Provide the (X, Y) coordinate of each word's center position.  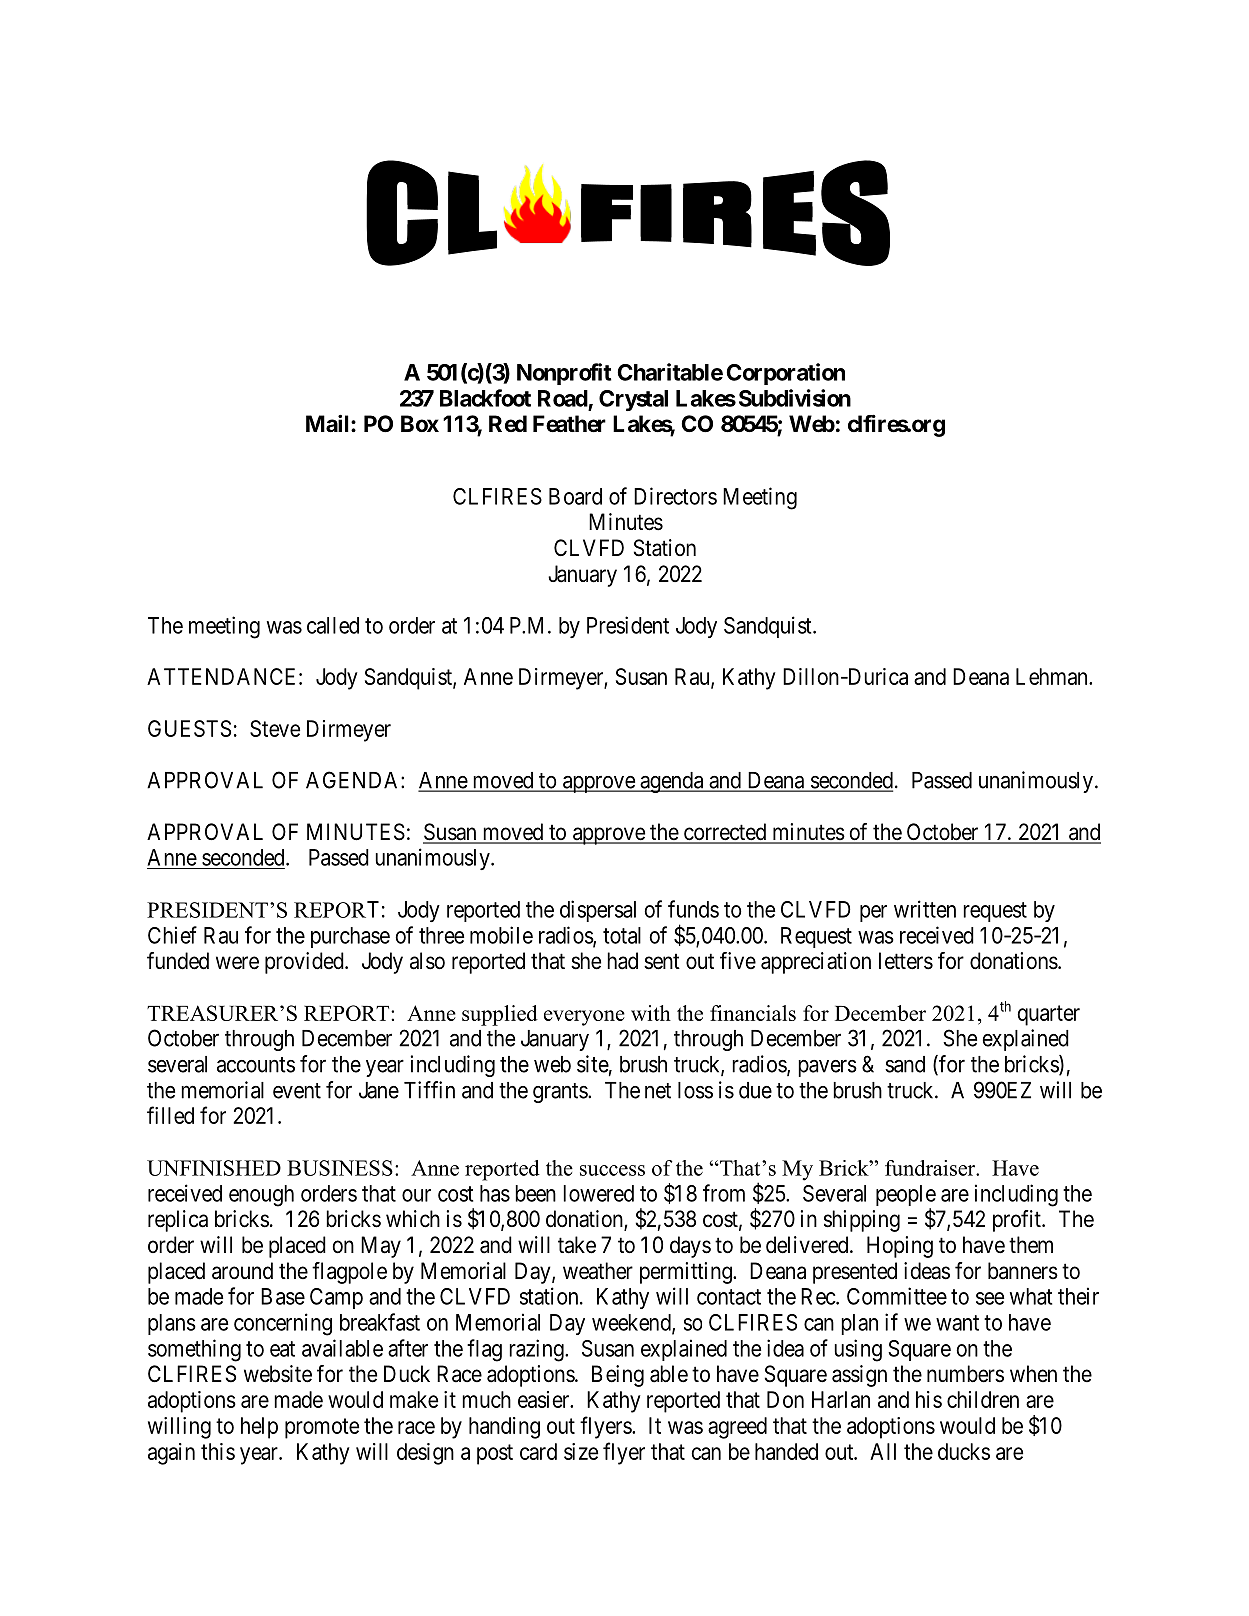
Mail (329, 424)
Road (563, 398)
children (983, 1399)
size (581, 1451)
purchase (350, 937)
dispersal (598, 911)
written (925, 909)
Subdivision (795, 398)
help (259, 1428)
